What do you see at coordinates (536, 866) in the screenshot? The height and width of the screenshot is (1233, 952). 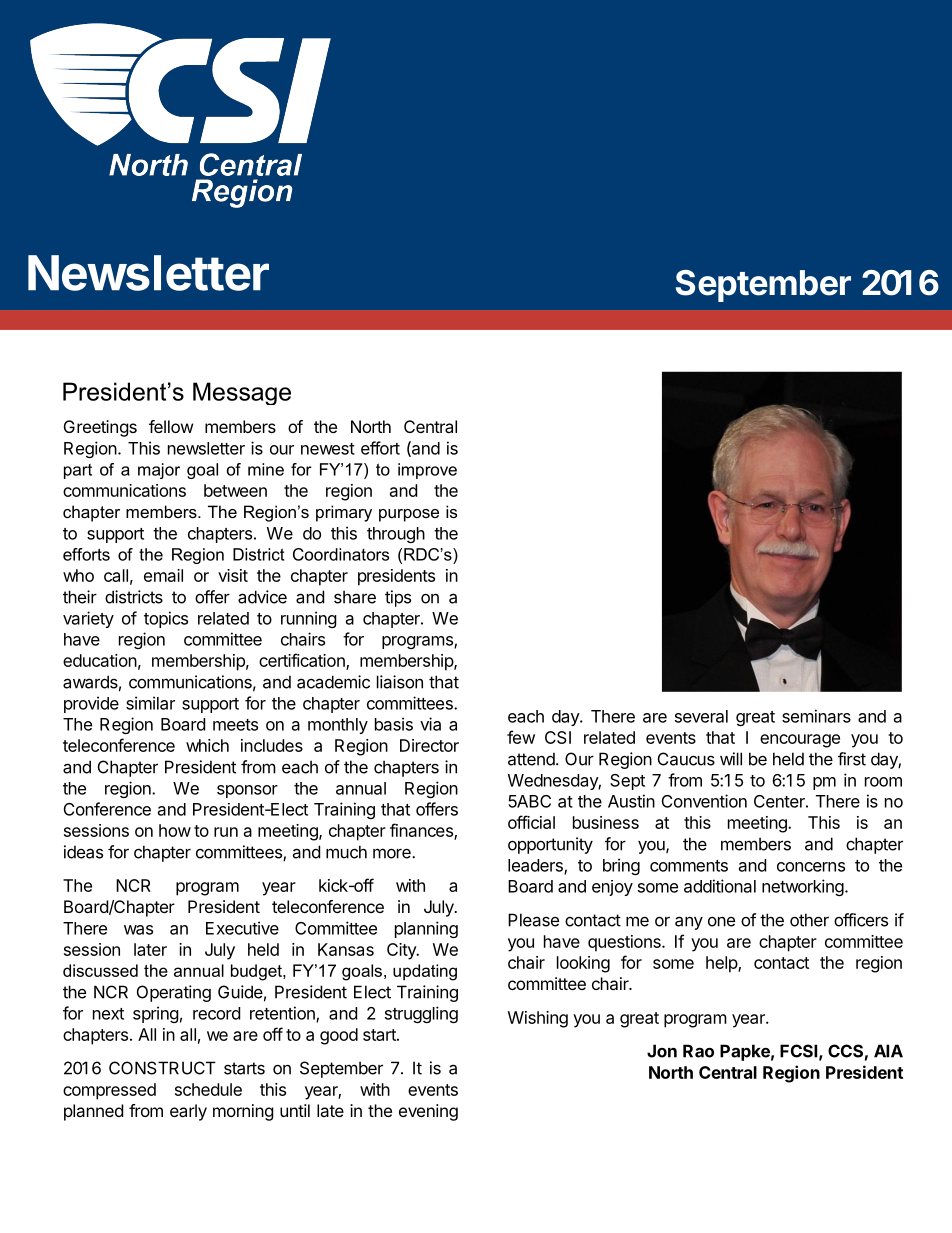 I see `leaders` at bounding box center [536, 866].
